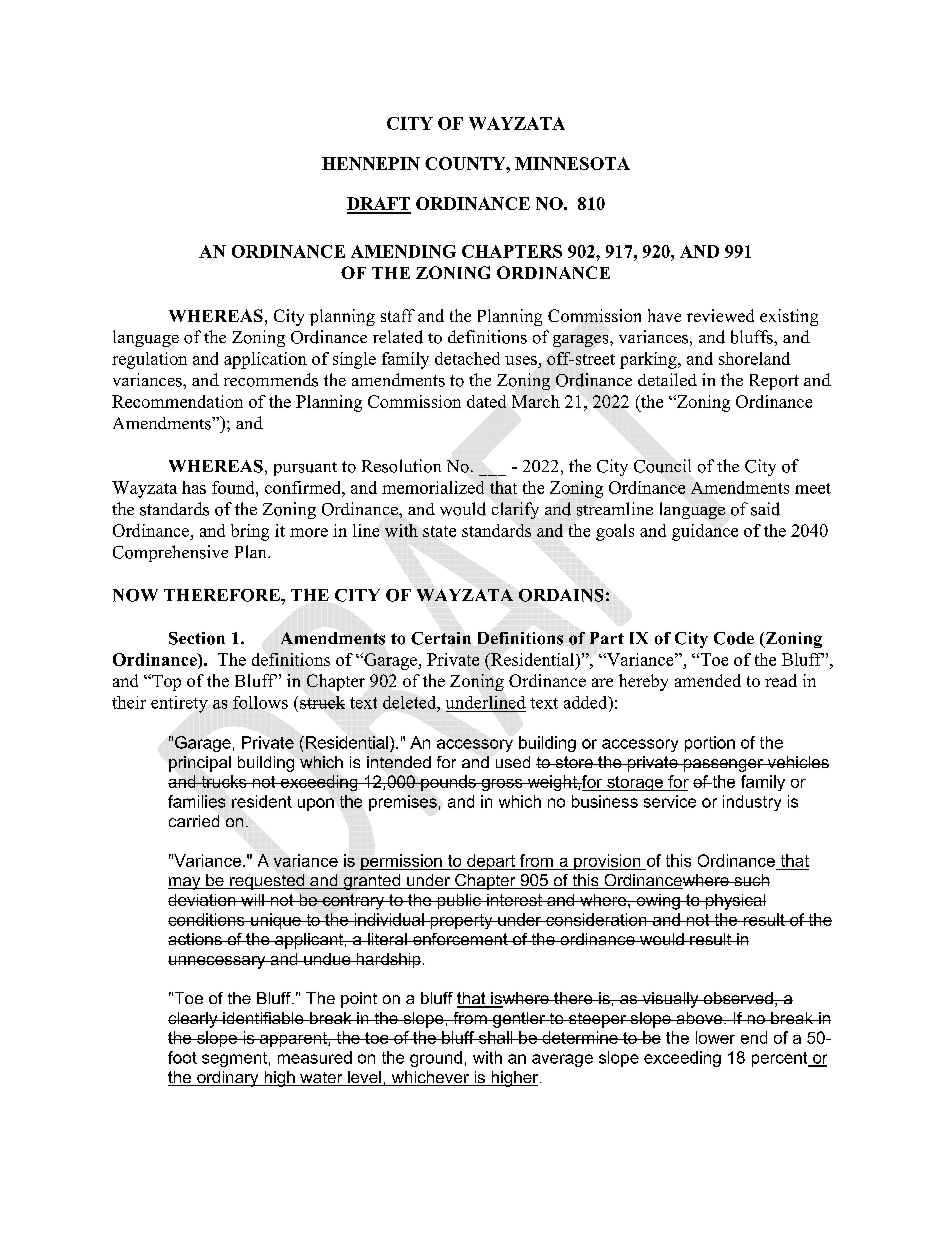 This screenshot has width=952, height=1233. I want to click on AMENDING, so click(403, 251).
